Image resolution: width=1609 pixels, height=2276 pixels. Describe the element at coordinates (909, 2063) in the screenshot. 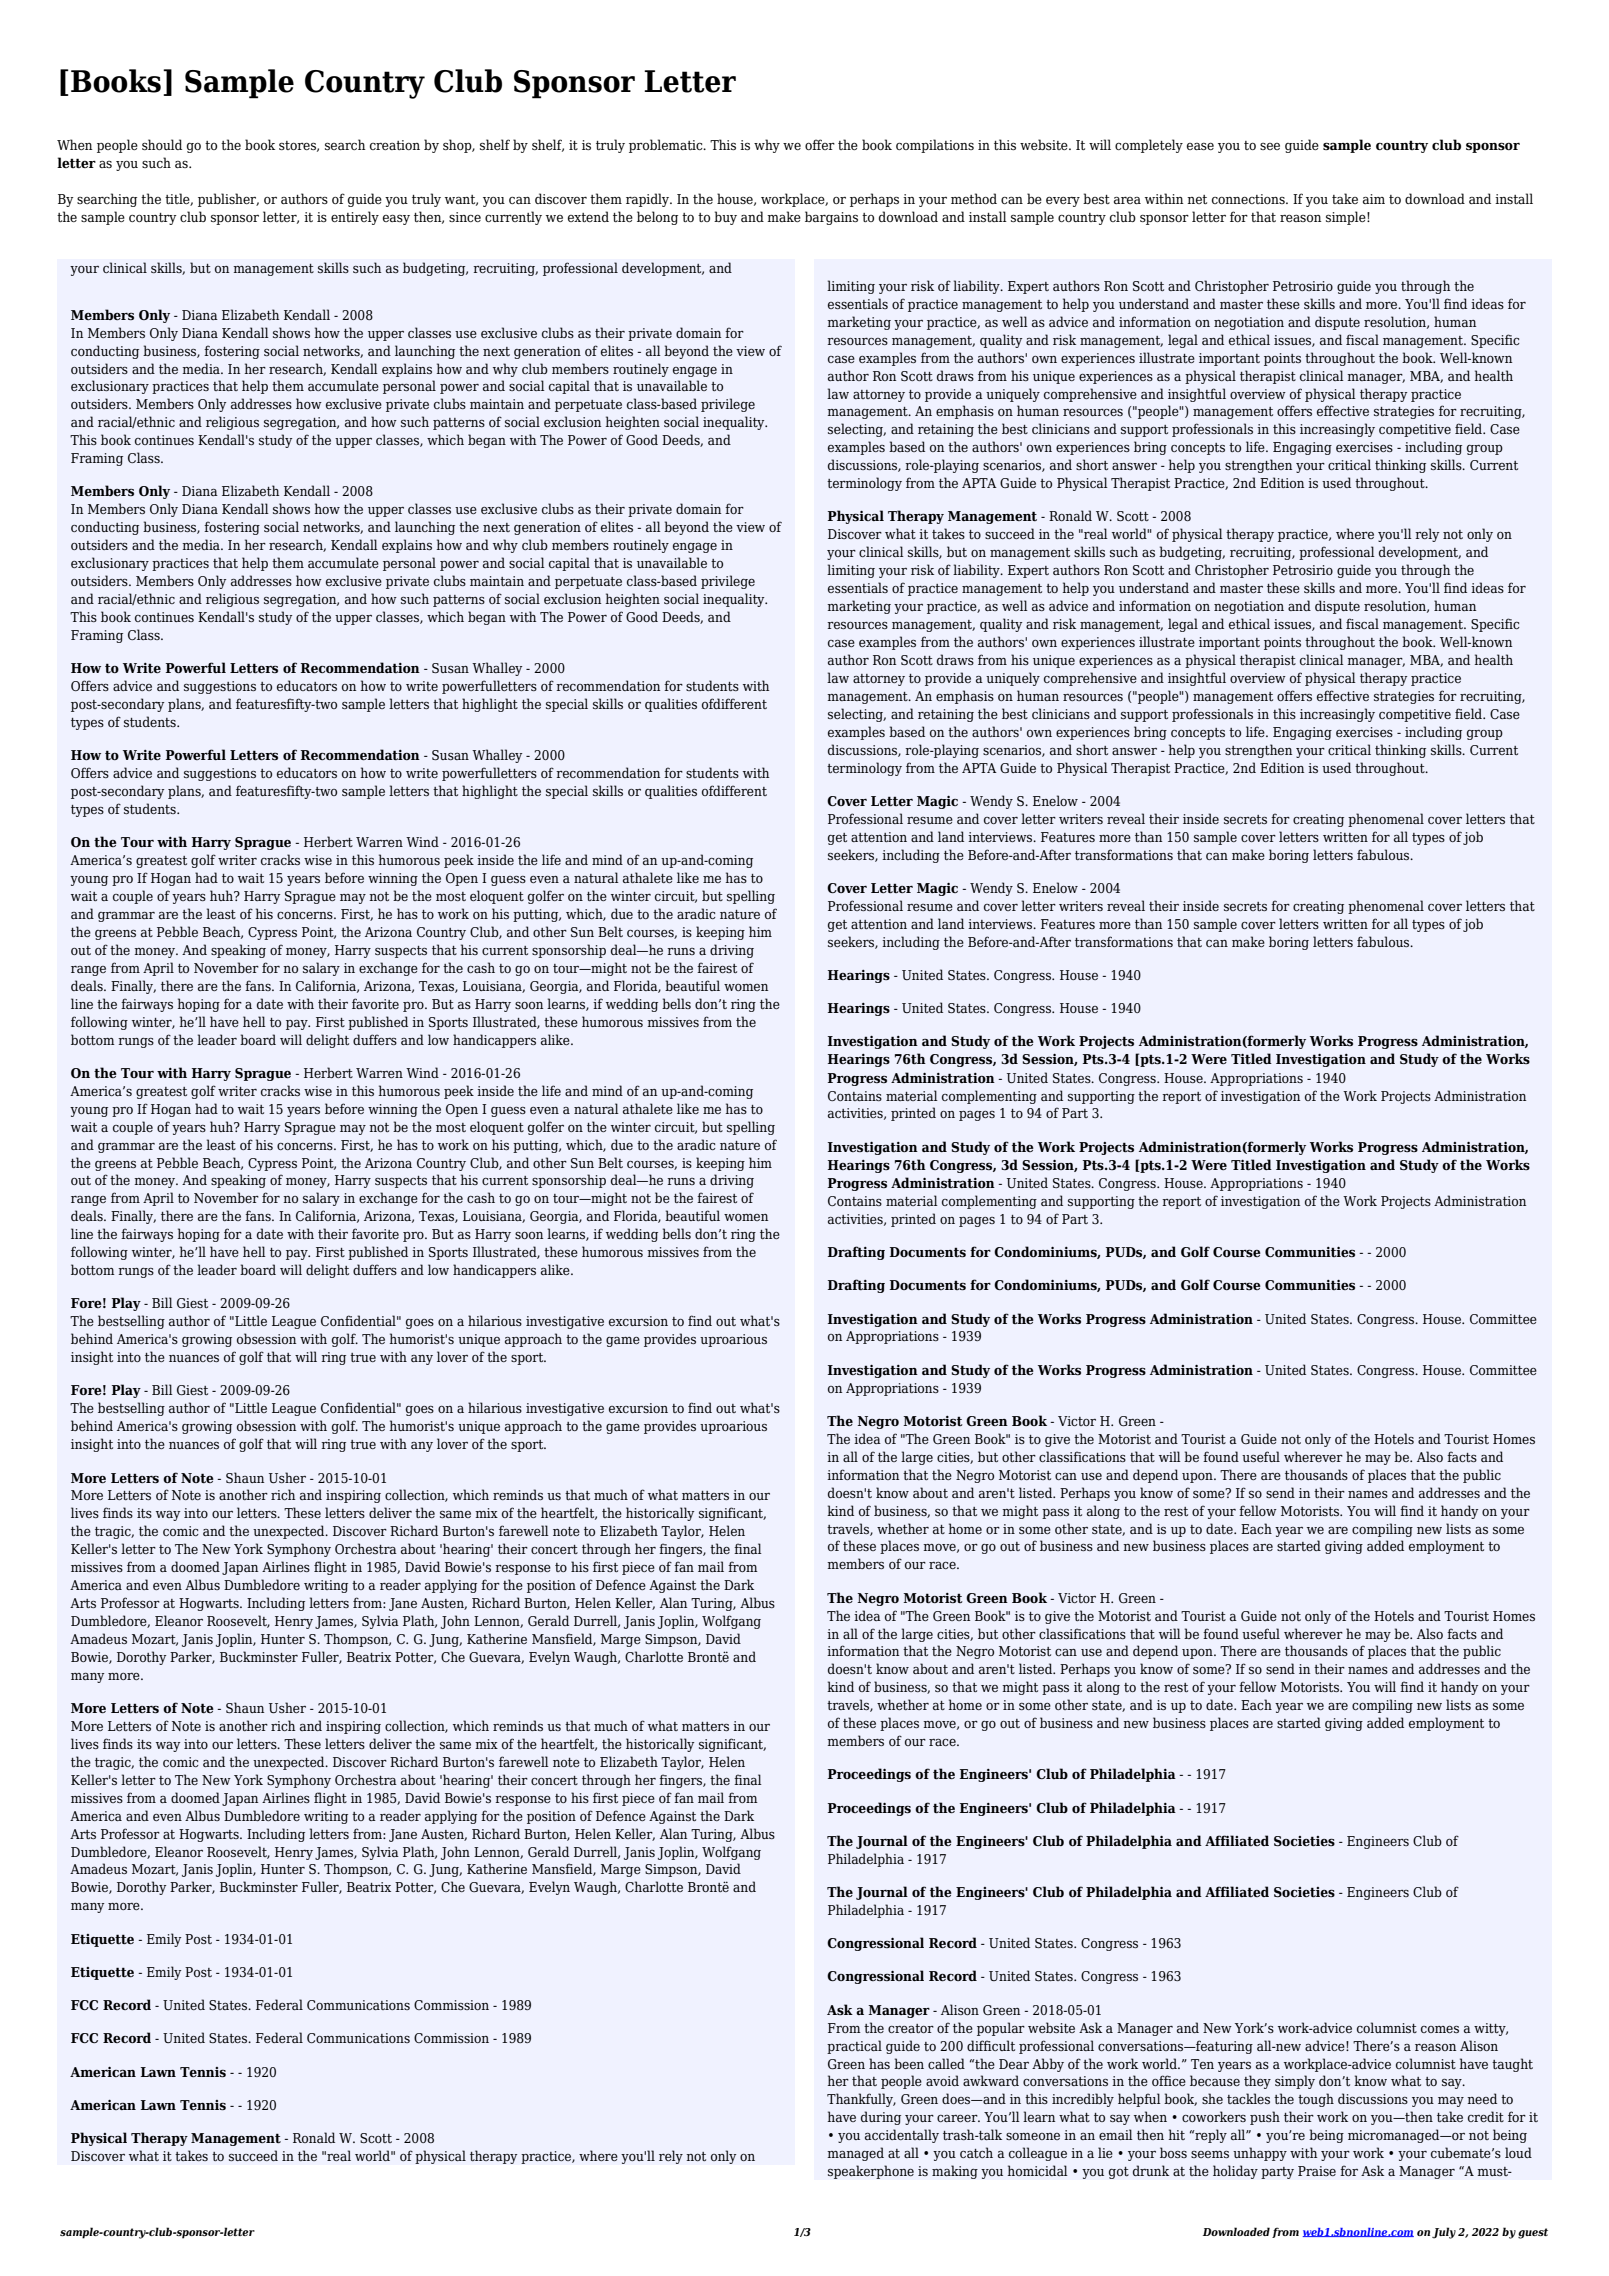

I see `been` at that location.
